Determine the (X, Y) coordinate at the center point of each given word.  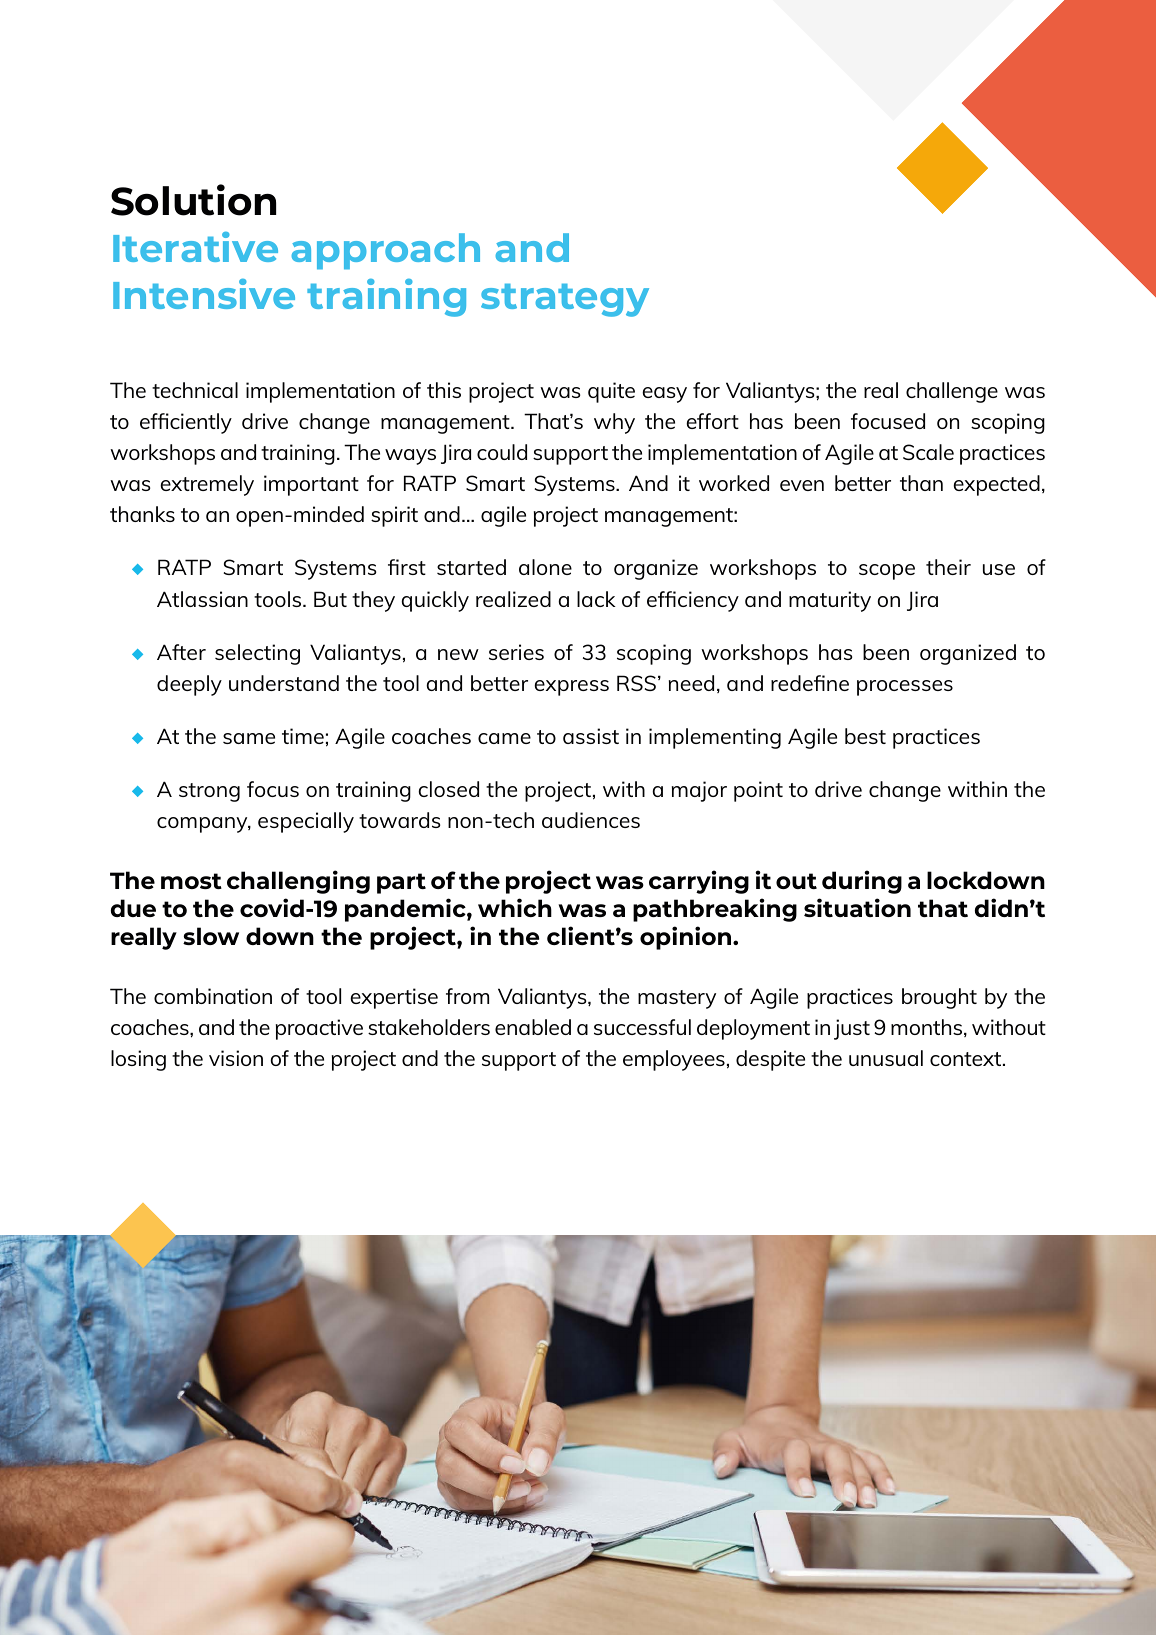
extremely (207, 485)
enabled (533, 1027)
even (802, 485)
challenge (952, 392)
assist (591, 736)
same (249, 738)
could (502, 452)
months (928, 1028)
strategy (565, 300)
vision (236, 1058)
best (865, 736)
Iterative (195, 247)
